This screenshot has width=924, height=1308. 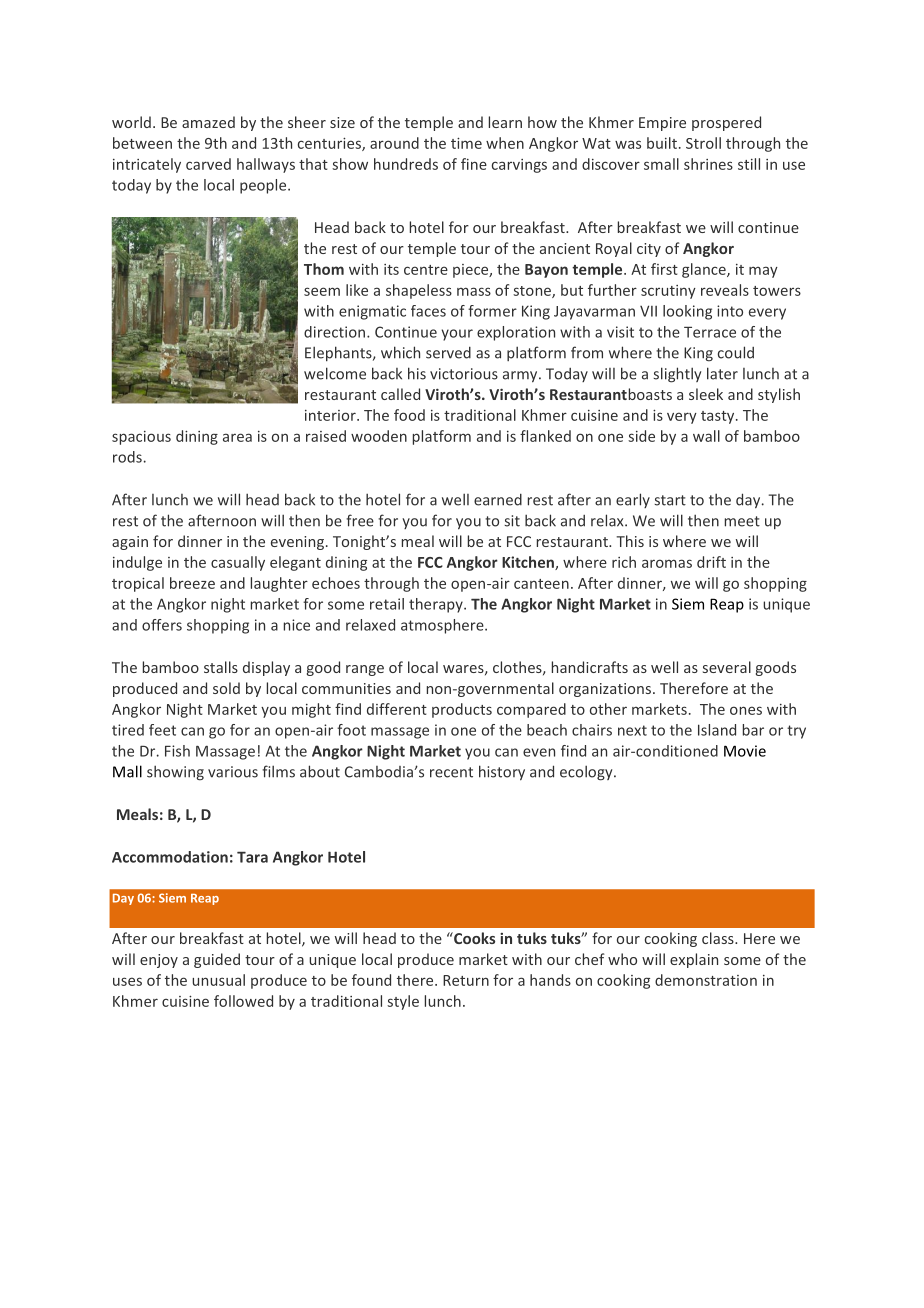 What do you see at coordinates (218, 980) in the screenshot?
I see `unusual` at bounding box center [218, 980].
